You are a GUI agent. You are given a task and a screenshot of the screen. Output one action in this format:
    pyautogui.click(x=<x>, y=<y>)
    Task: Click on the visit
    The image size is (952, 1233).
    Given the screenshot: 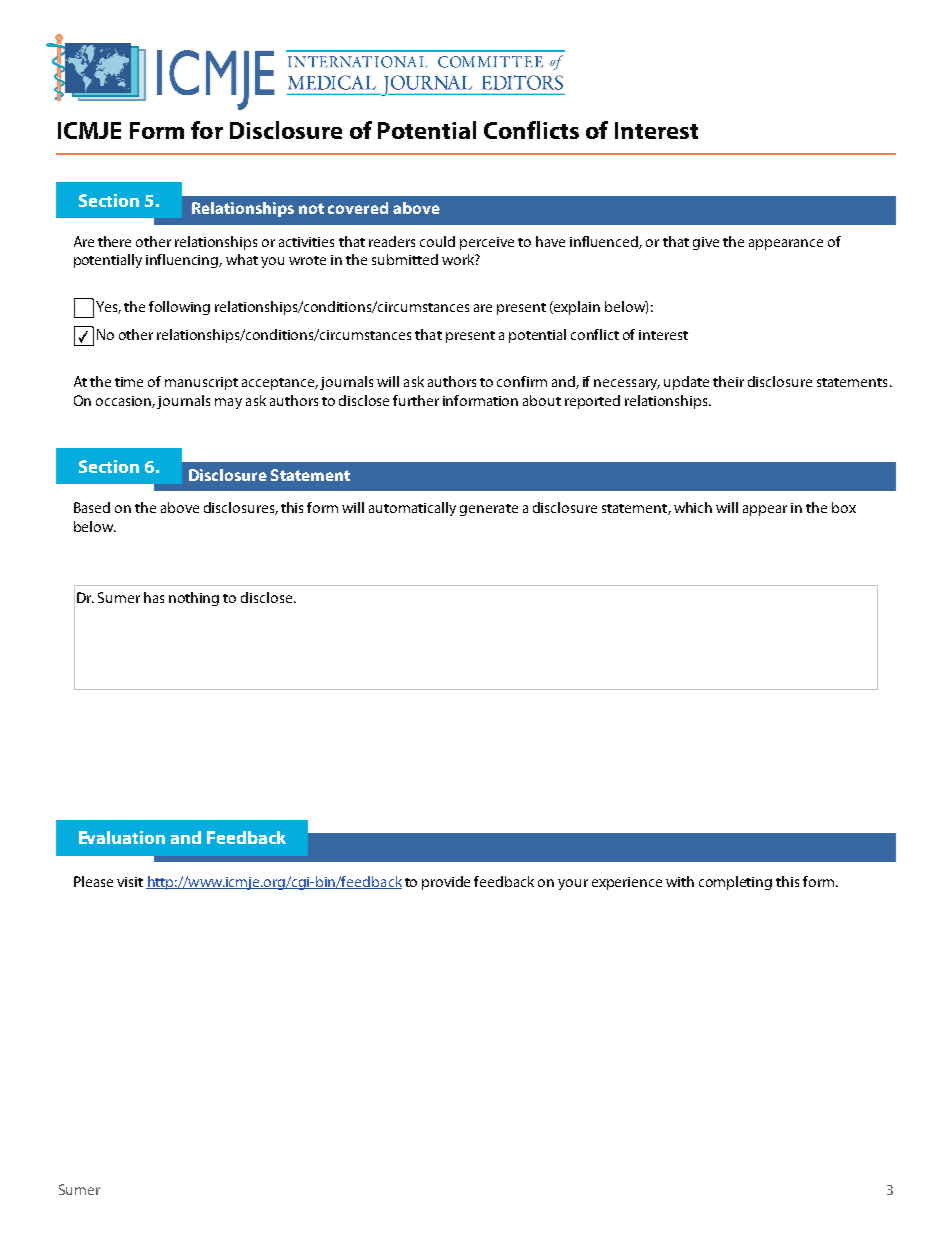 What is the action you would take?
    pyautogui.click(x=130, y=882)
